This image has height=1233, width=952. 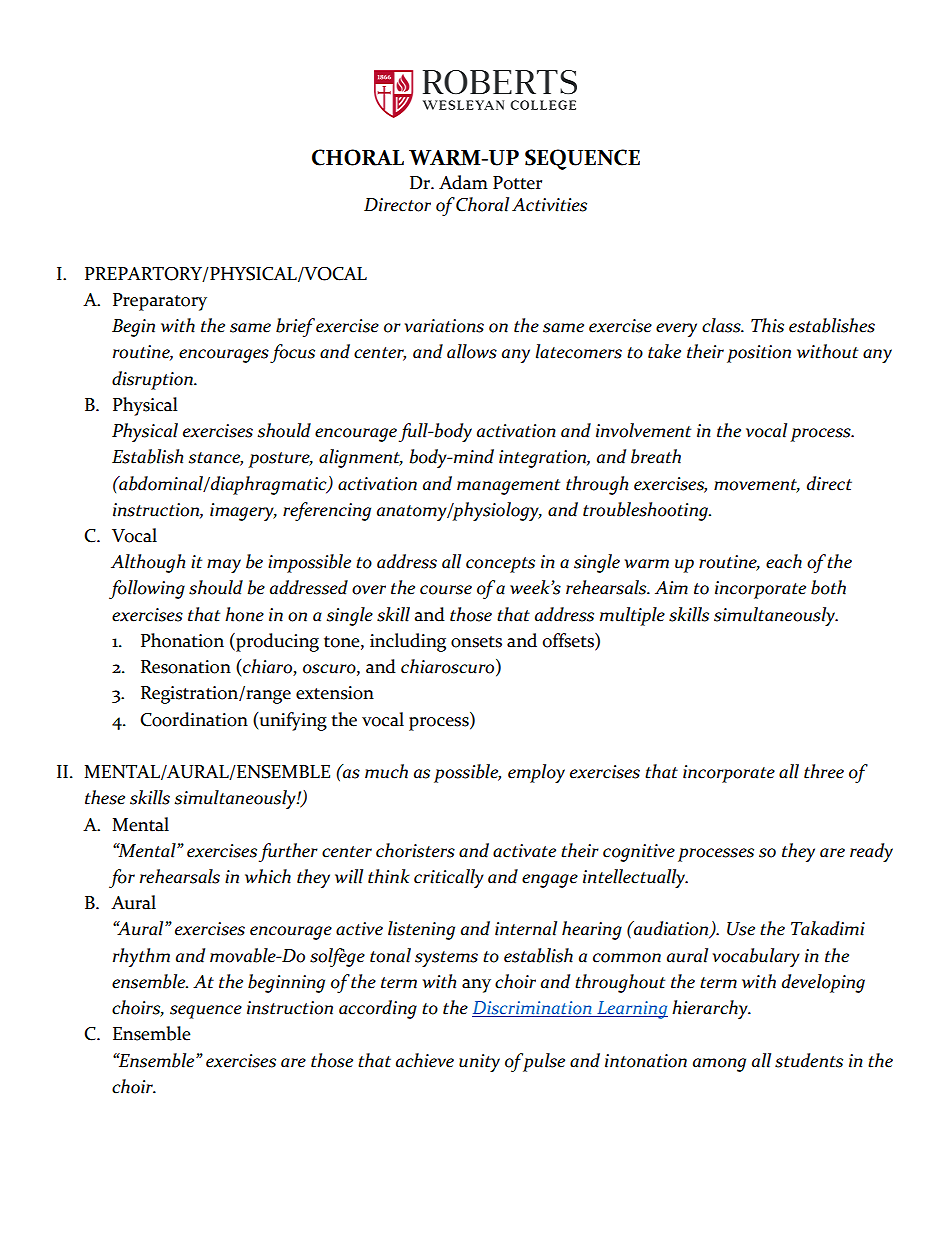 What do you see at coordinates (508, 487) in the image?
I see `management` at bounding box center [508, 487].
